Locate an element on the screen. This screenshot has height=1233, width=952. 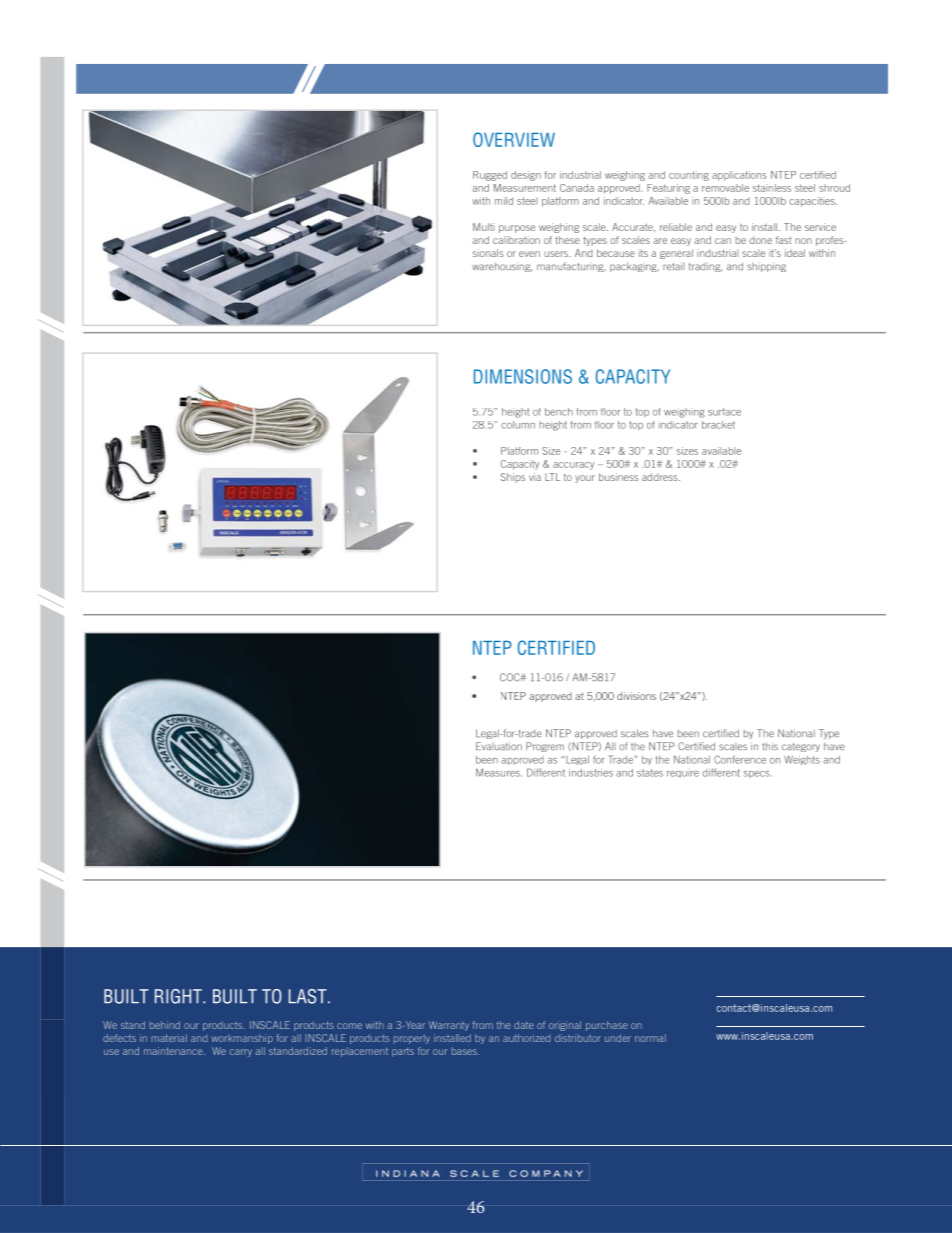
RIGHT is located at coordinates (179, 996).
